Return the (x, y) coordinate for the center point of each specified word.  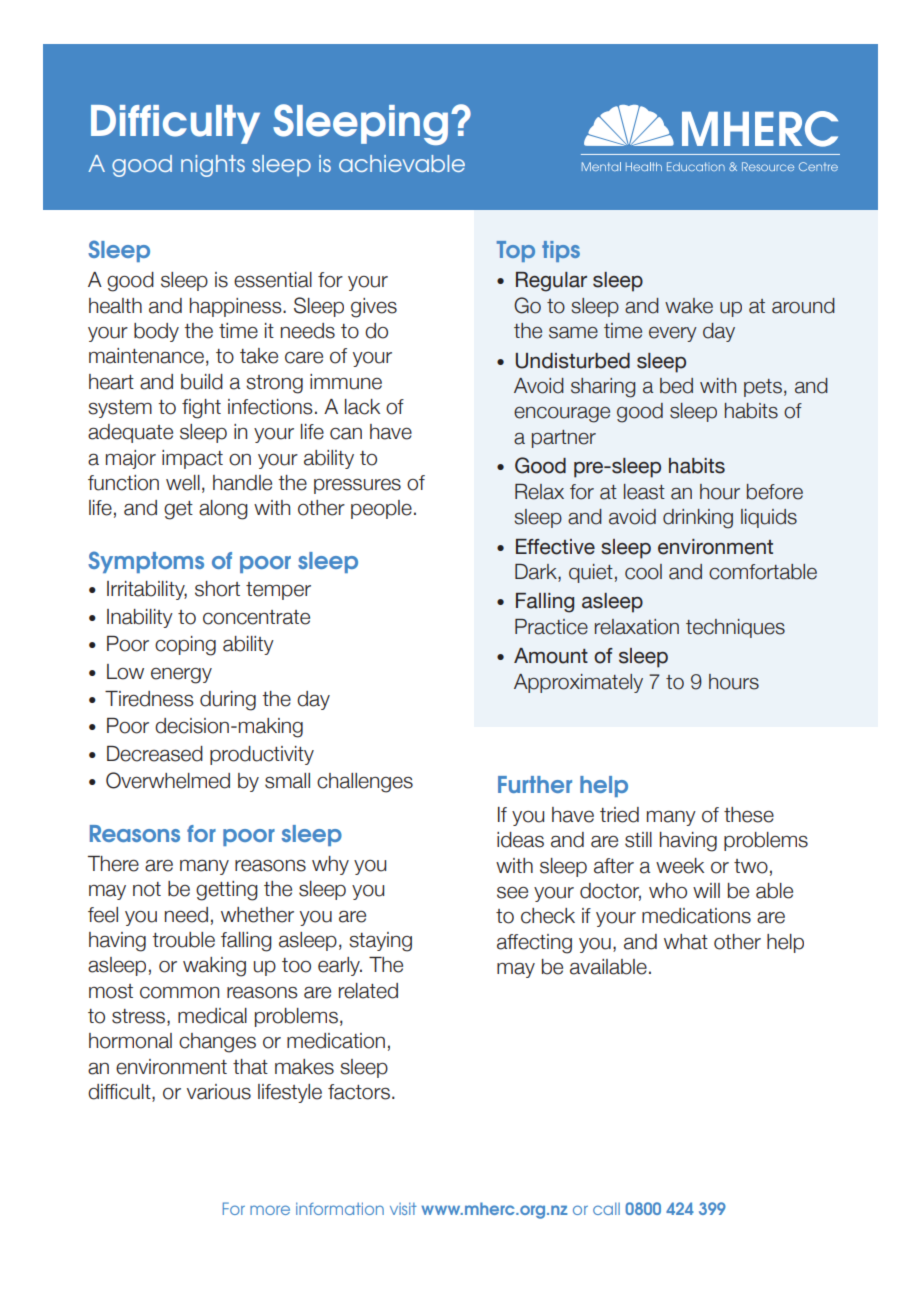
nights (213, 166)
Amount (551, 656)
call (606, 1208)
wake (689, 306)
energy (181, 675)
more (270, 1210)
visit (403, 1208)
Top (516, 251)
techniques (735, 628)
